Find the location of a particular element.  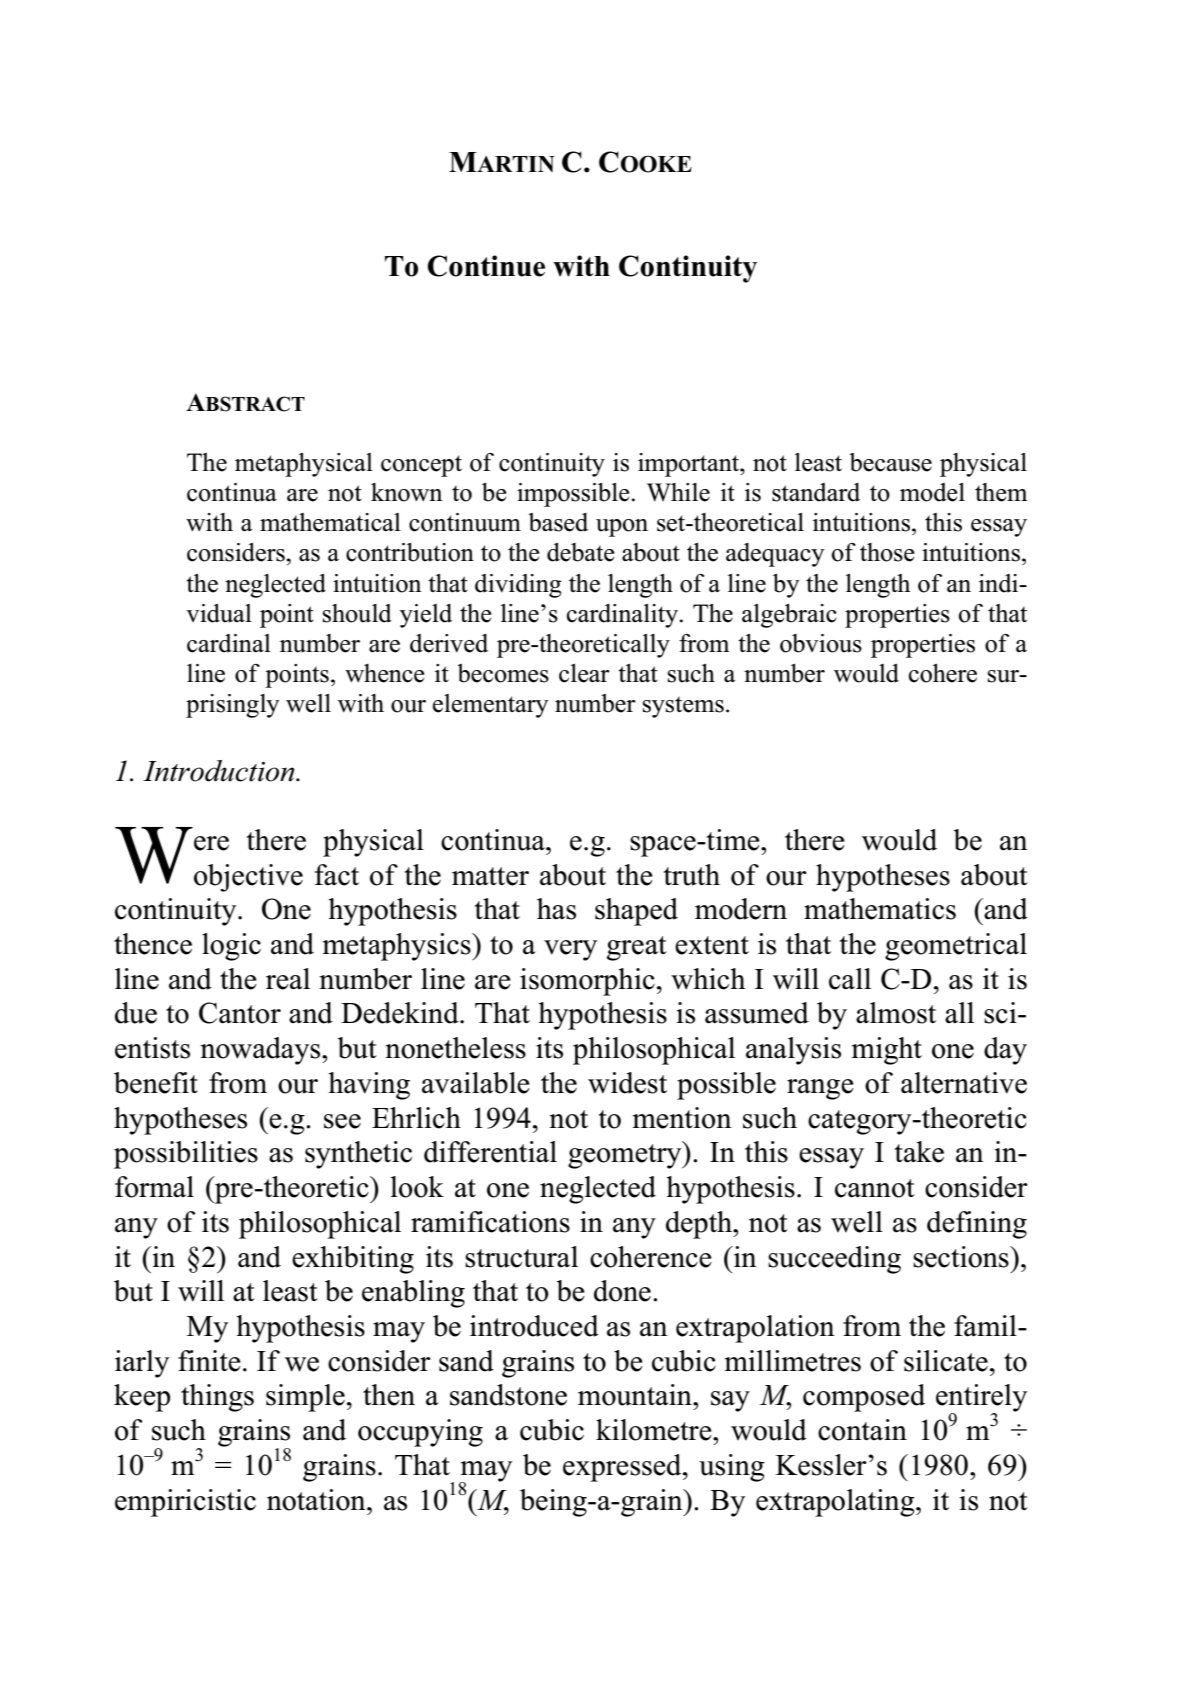

notation is located at coordinates (317, 1500).
